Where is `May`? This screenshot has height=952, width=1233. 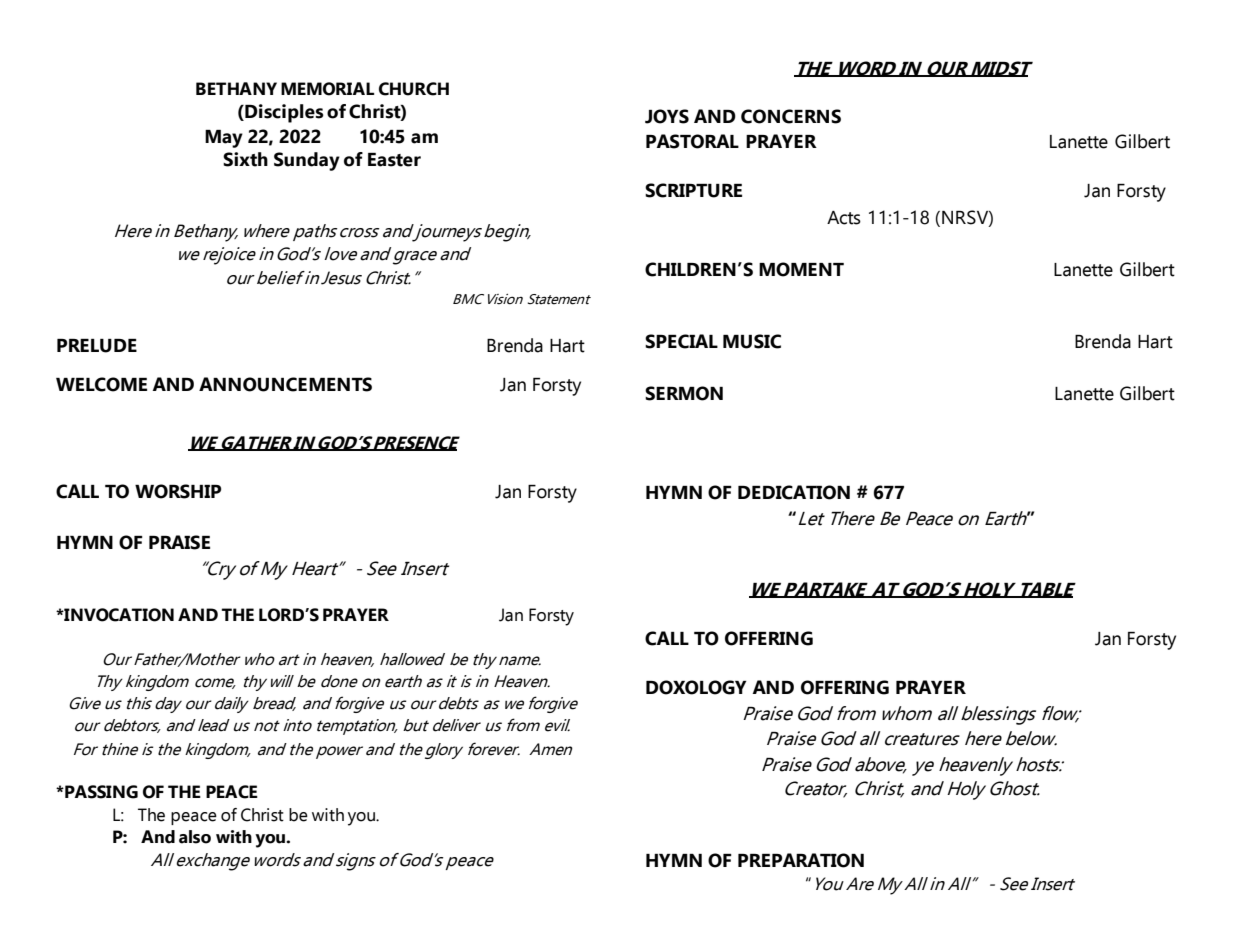
May is located at coordinates (224, 139).
